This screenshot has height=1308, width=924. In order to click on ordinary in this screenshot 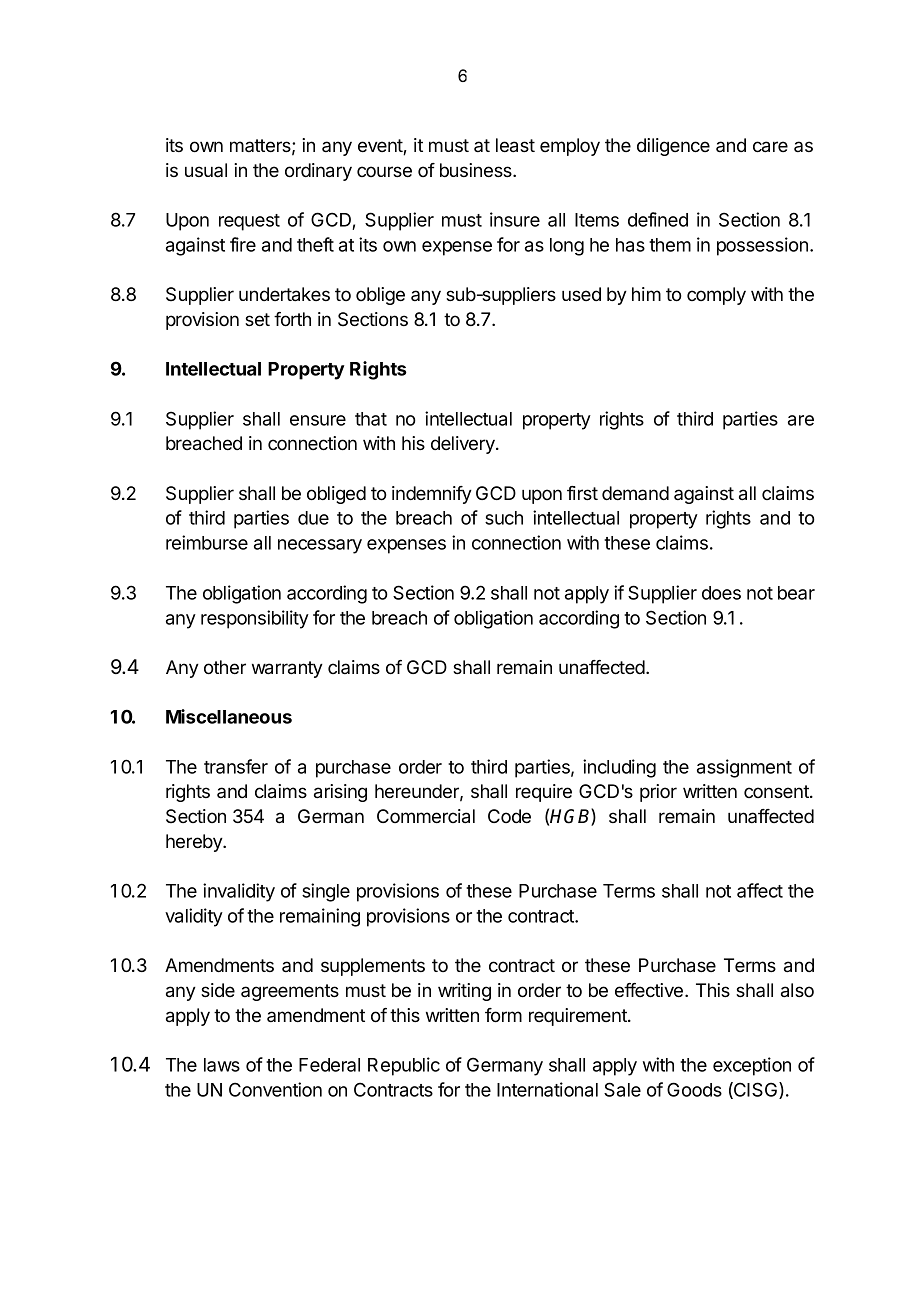, I will do `click(318, 172)`.
